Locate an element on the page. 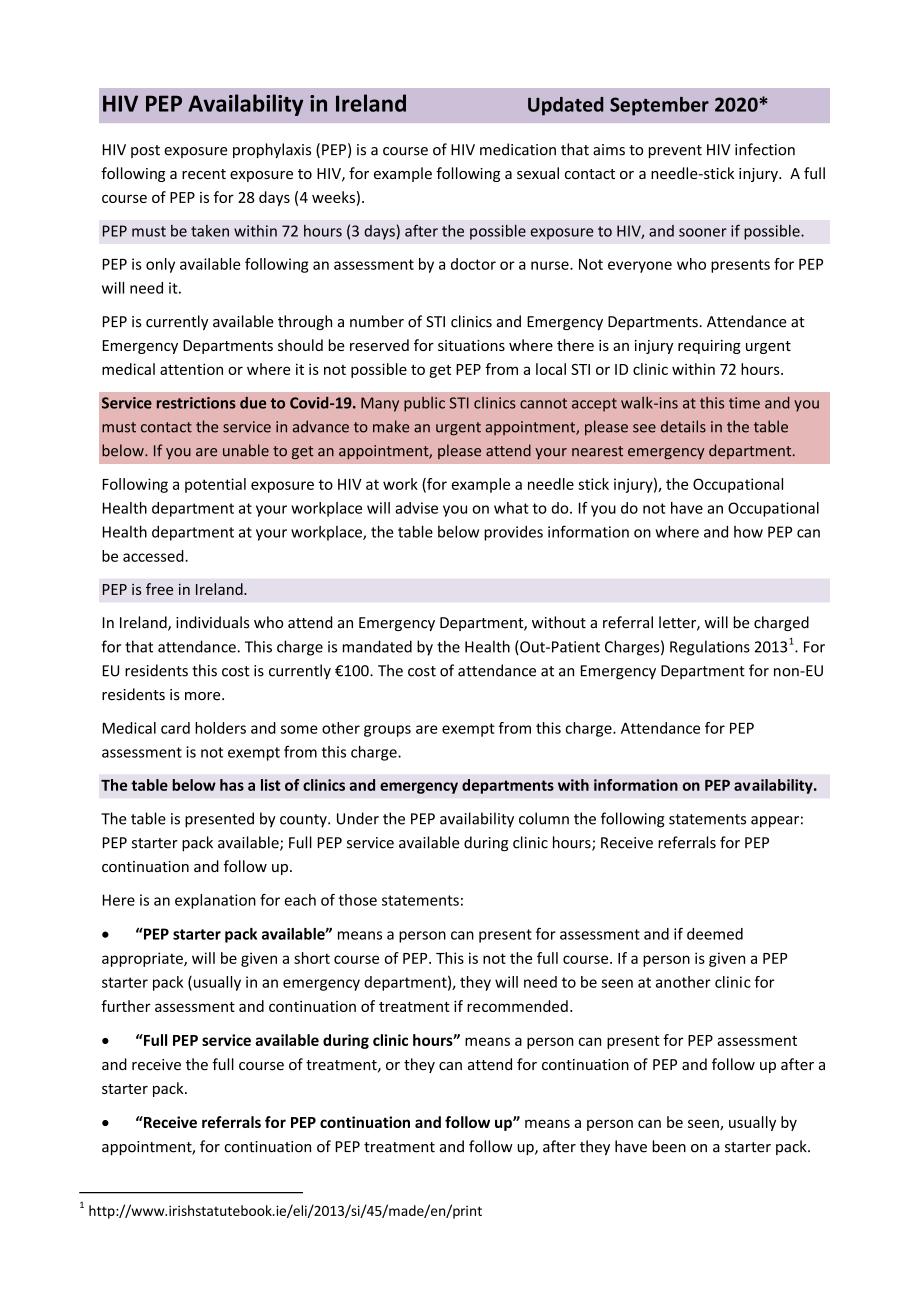  recent is located at coordinates (204, 174).
